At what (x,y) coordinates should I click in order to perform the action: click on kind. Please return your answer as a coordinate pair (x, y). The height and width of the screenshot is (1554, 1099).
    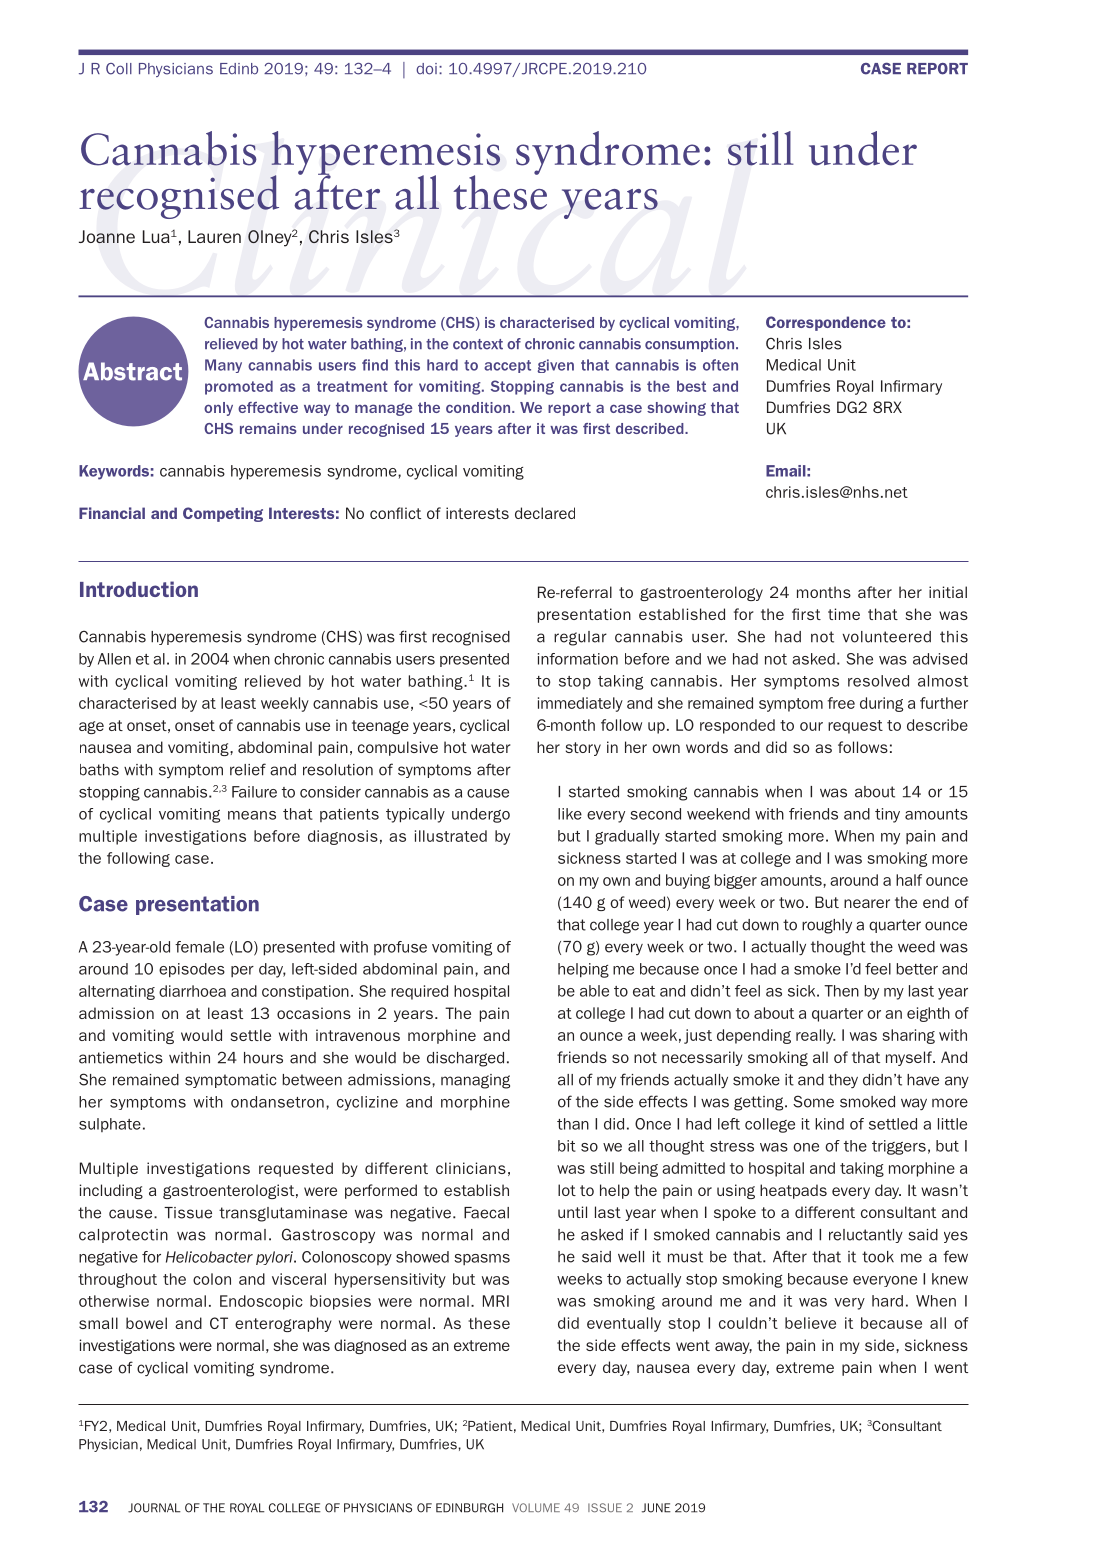
    Looking at the image, I should click on (829, 1124).
